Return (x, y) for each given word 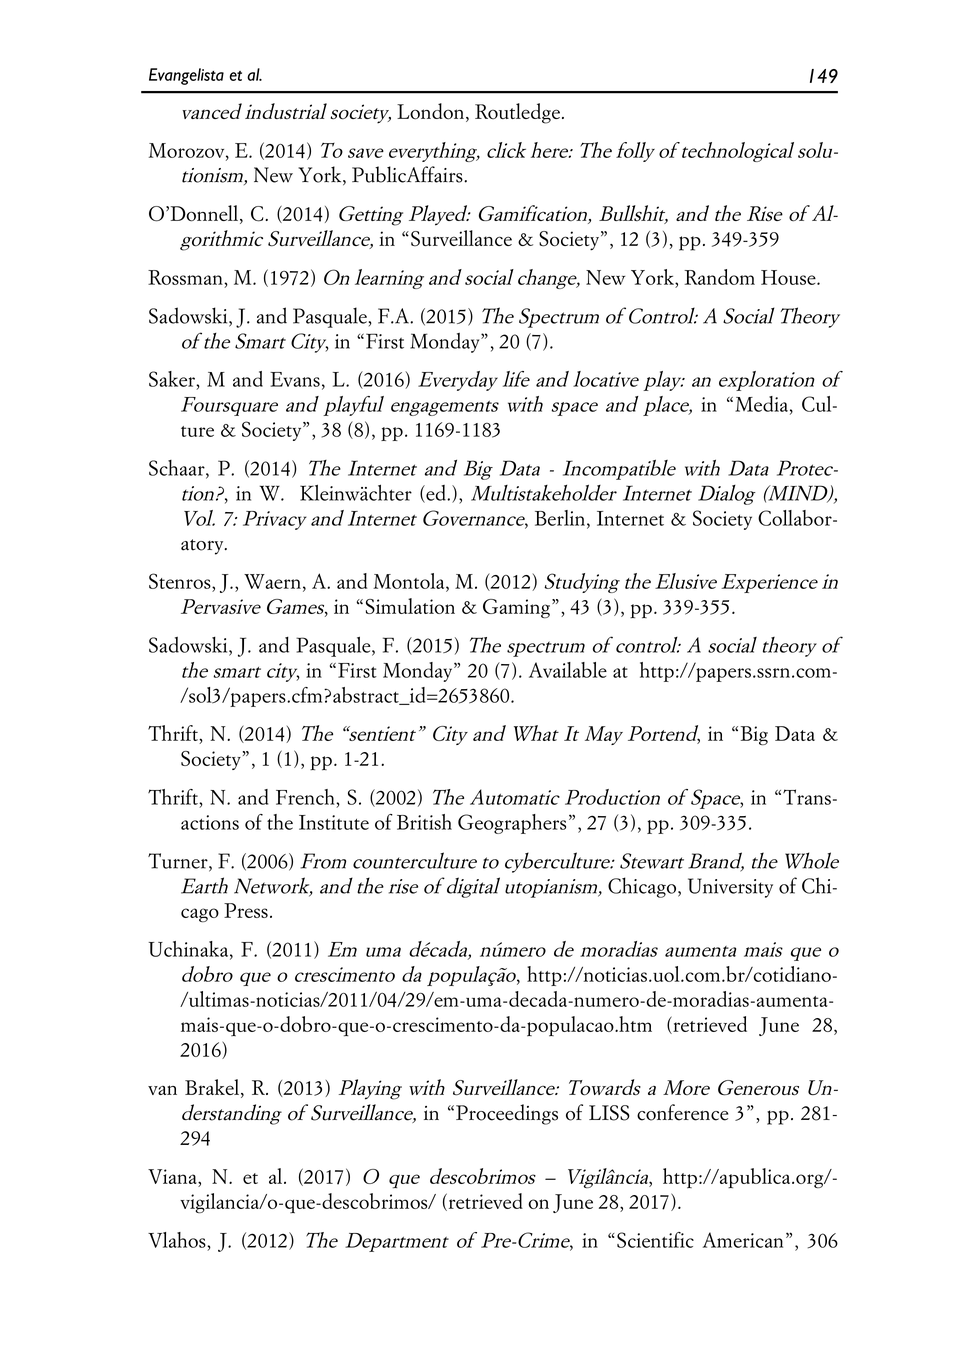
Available (568, 670)
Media (761, 404)
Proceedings (507, 1114)
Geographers (512, 824)
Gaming (516, 609)
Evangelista (186, 76)
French (306, 797)
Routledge (517, 113)
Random (719, 277)
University (730, 888)
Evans (295, 379)
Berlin (560, 518)
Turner (179, 862)
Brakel (213, 1088)
